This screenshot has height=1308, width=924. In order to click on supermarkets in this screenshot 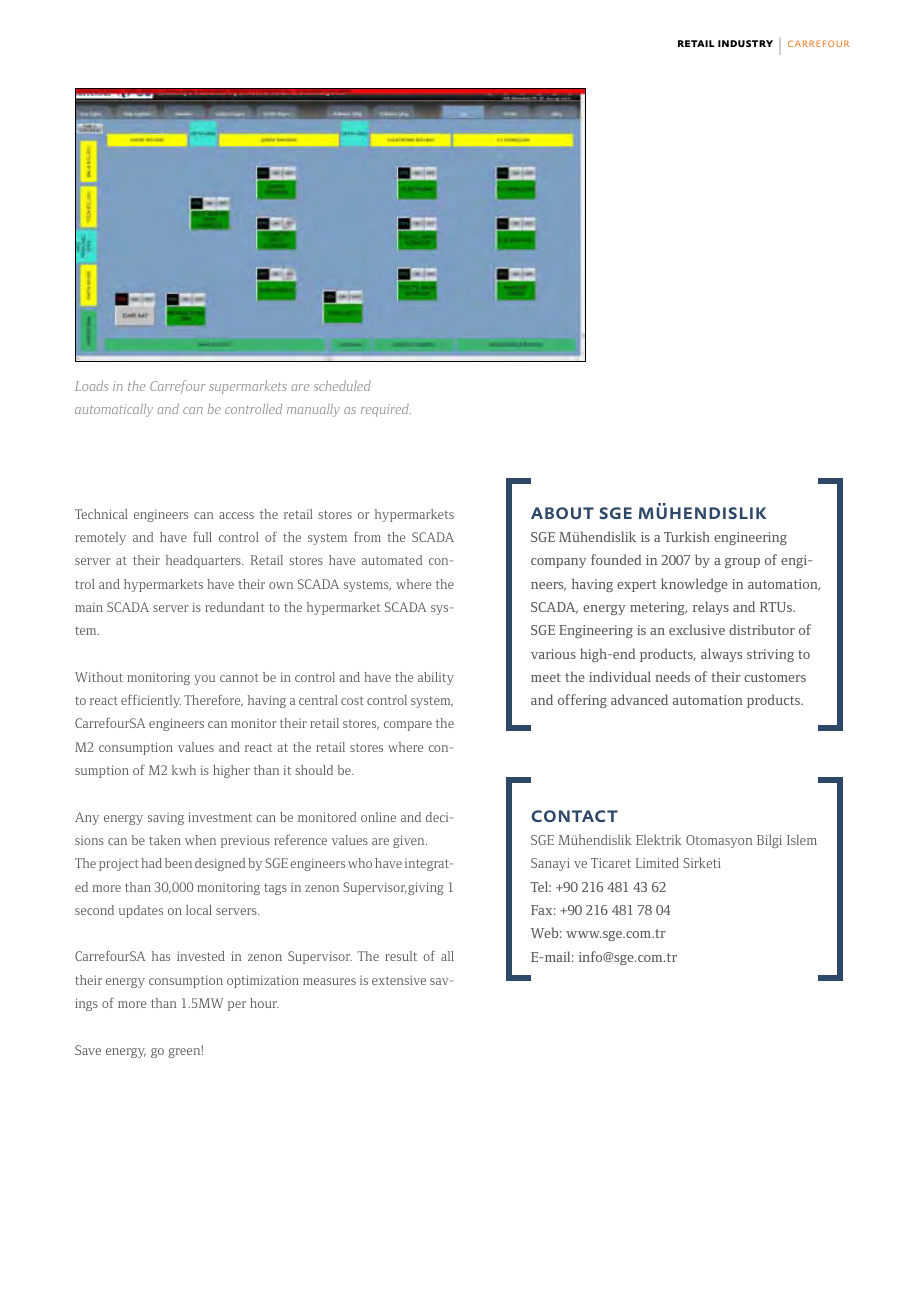, I will do `click(248, 387)`.
